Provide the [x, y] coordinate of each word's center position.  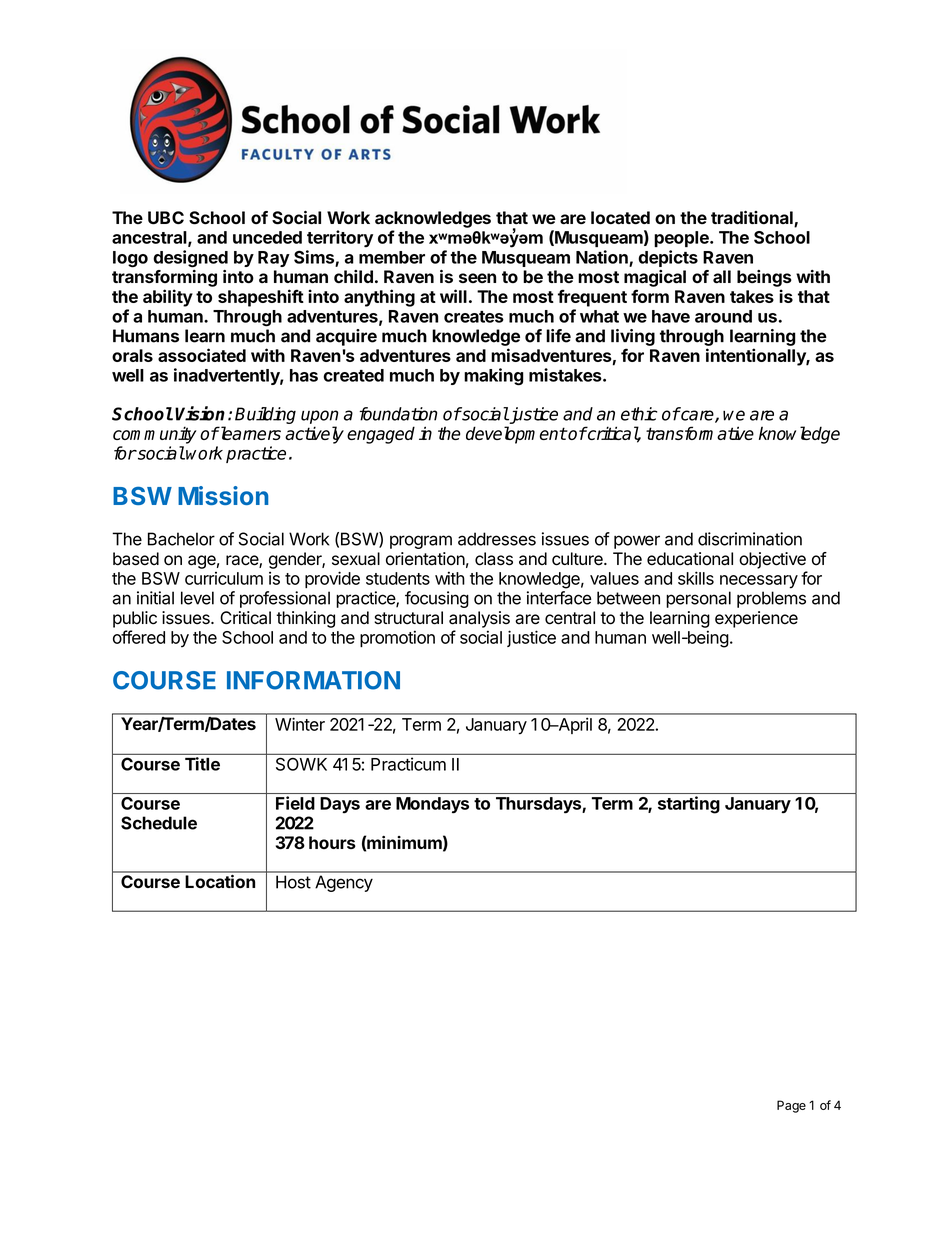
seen [477, 278]
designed [190, 259]
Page [791, 1106]
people [682, 239]
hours [332, 842]
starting [689, 805]
